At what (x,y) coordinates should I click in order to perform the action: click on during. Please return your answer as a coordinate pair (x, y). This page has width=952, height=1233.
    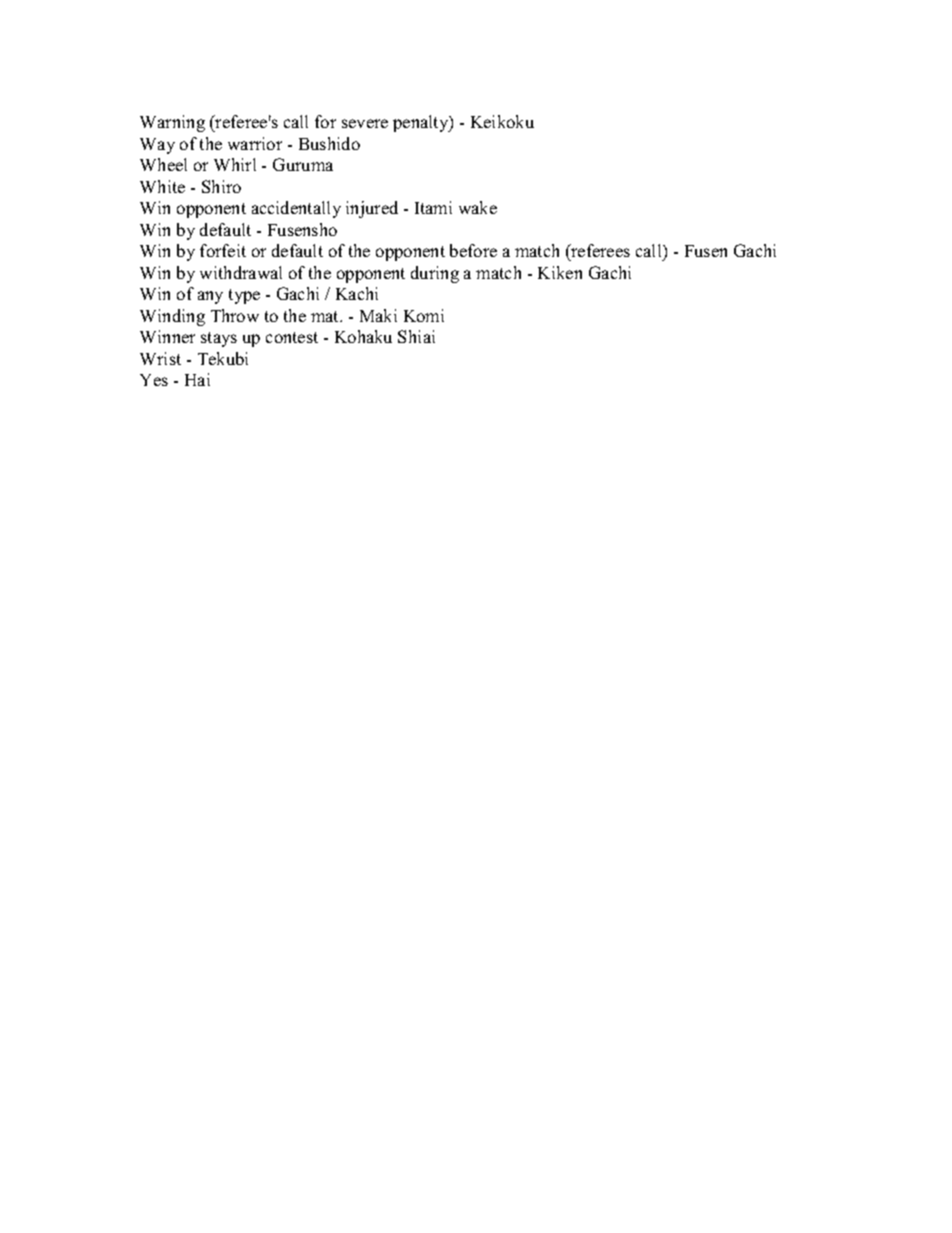
    Looking at the image, I should click on (435, 274).
